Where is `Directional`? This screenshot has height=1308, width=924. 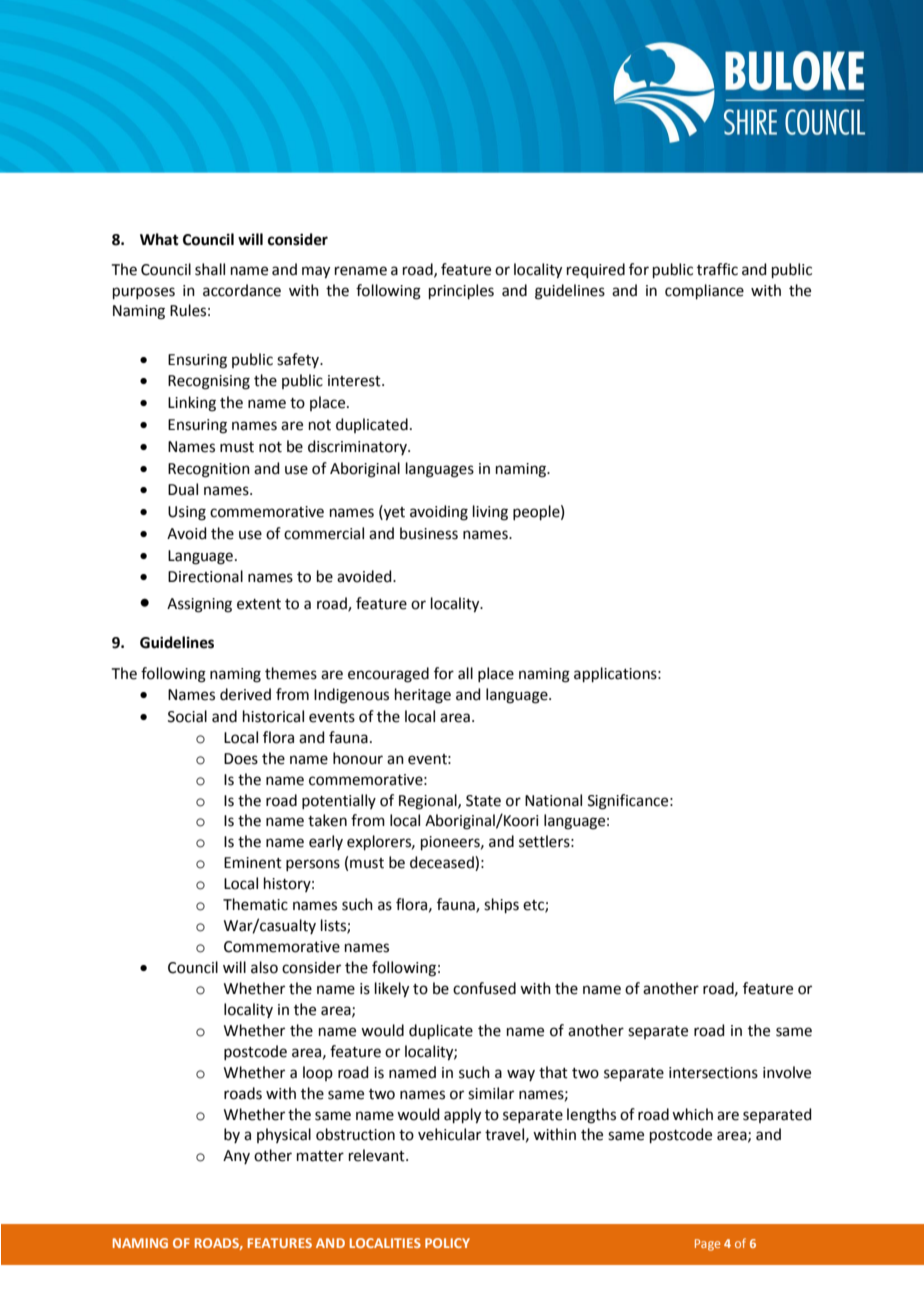 Directional is located at coordinates (205, 576).
